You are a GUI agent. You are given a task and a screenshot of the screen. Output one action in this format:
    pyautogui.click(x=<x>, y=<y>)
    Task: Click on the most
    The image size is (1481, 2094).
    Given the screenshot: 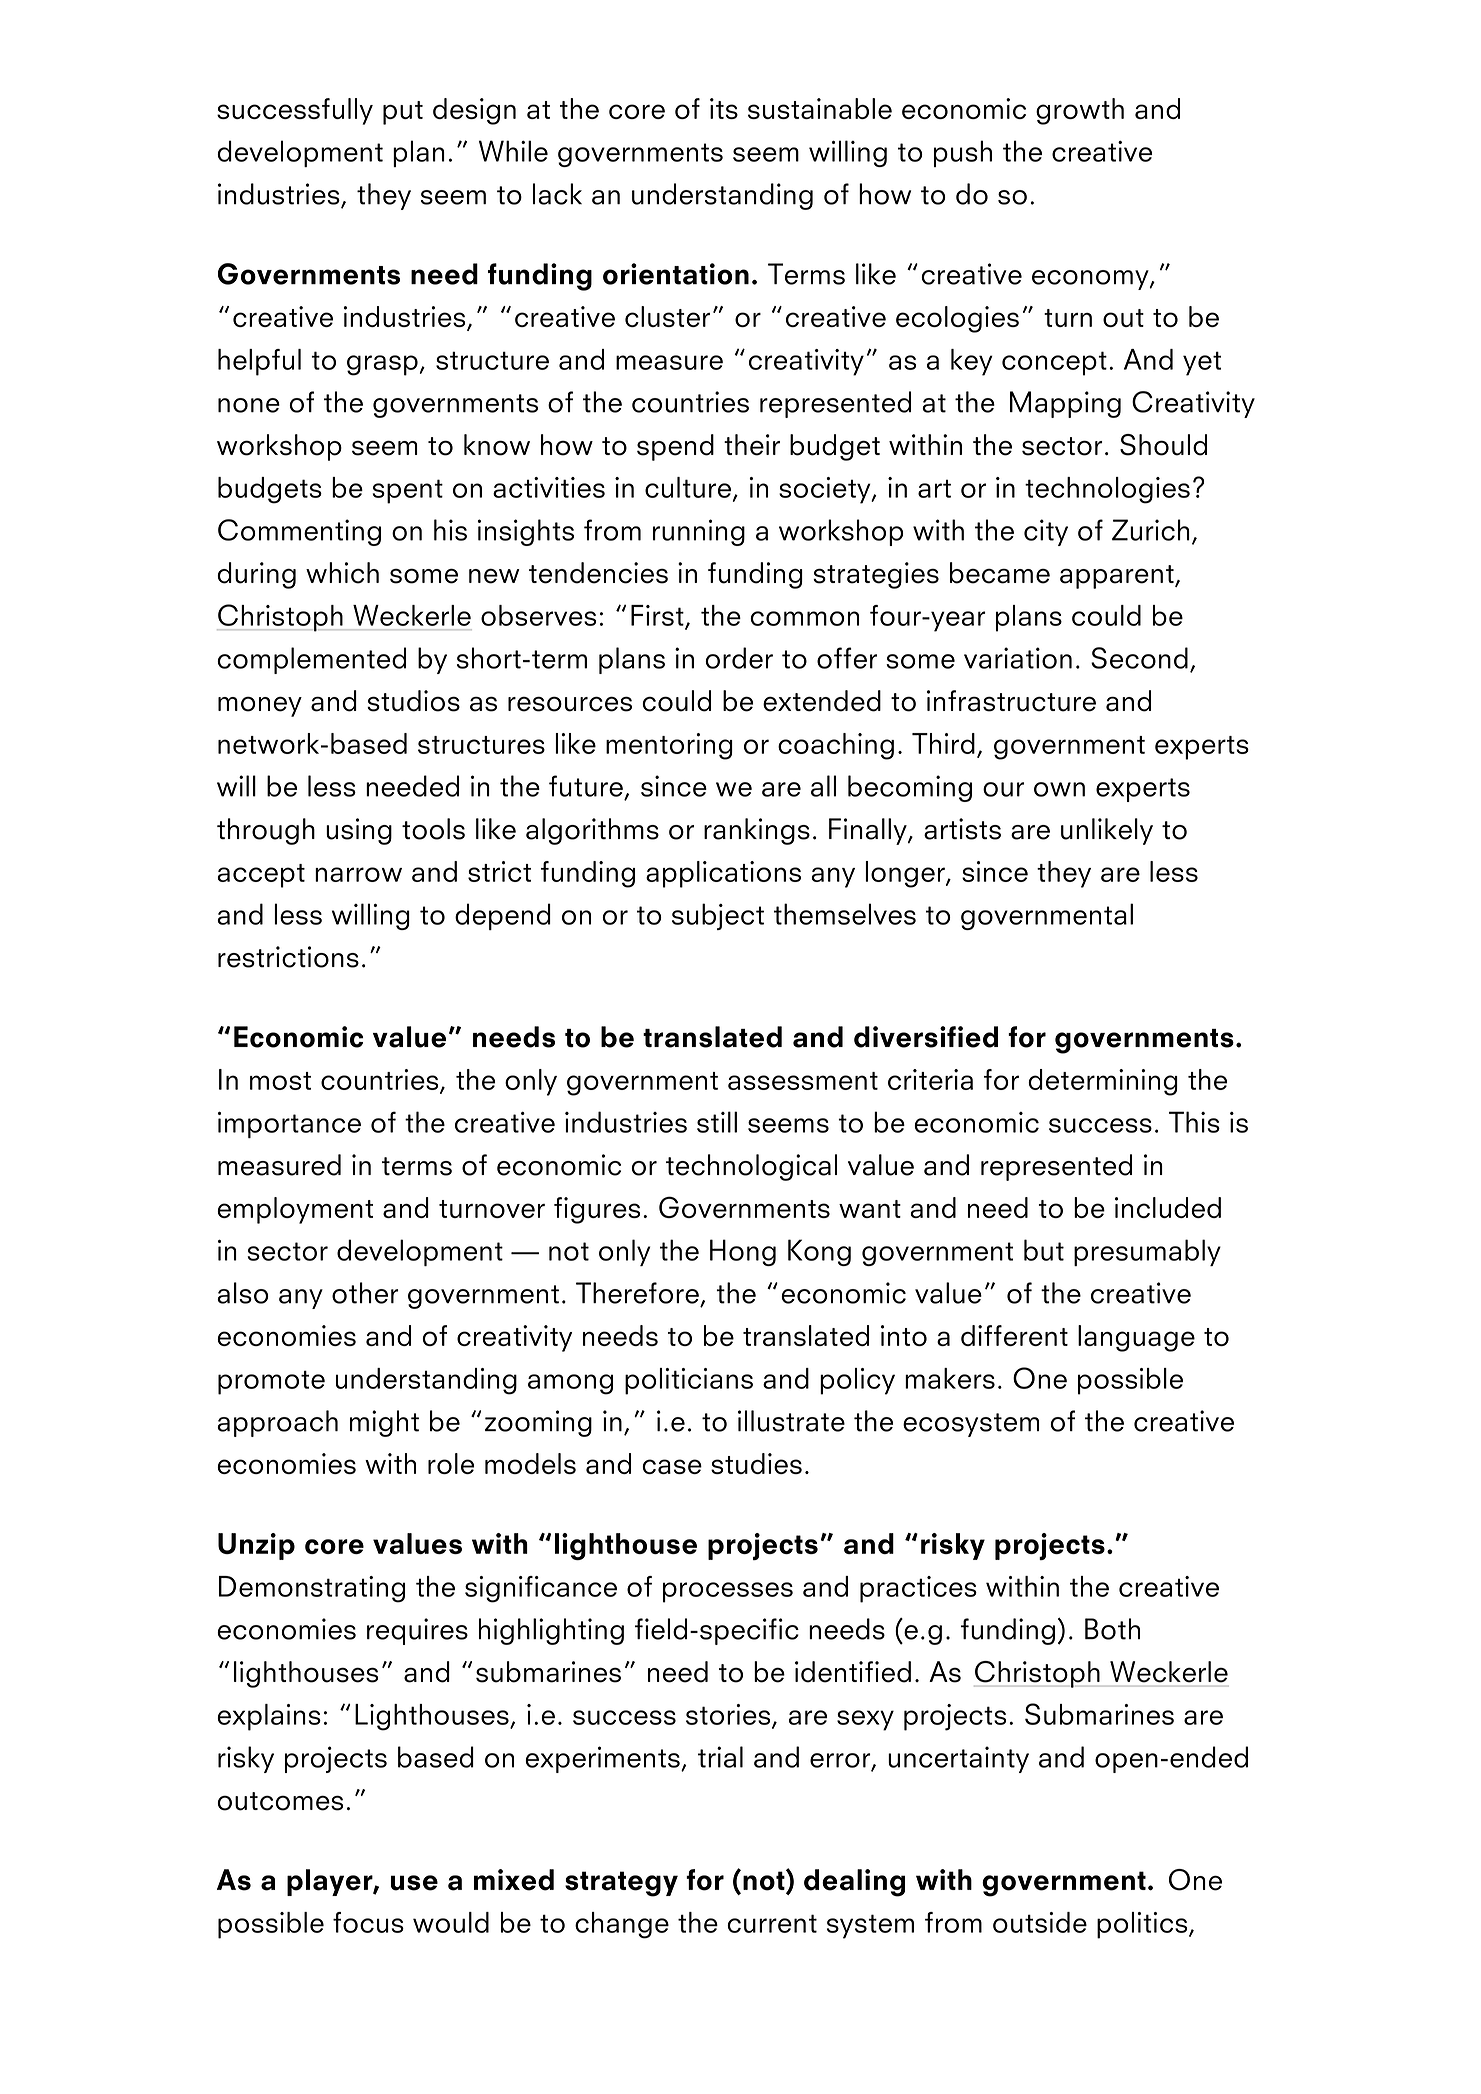 What is the action you would take?
    pyautogui.click(x=280, y=1081)
